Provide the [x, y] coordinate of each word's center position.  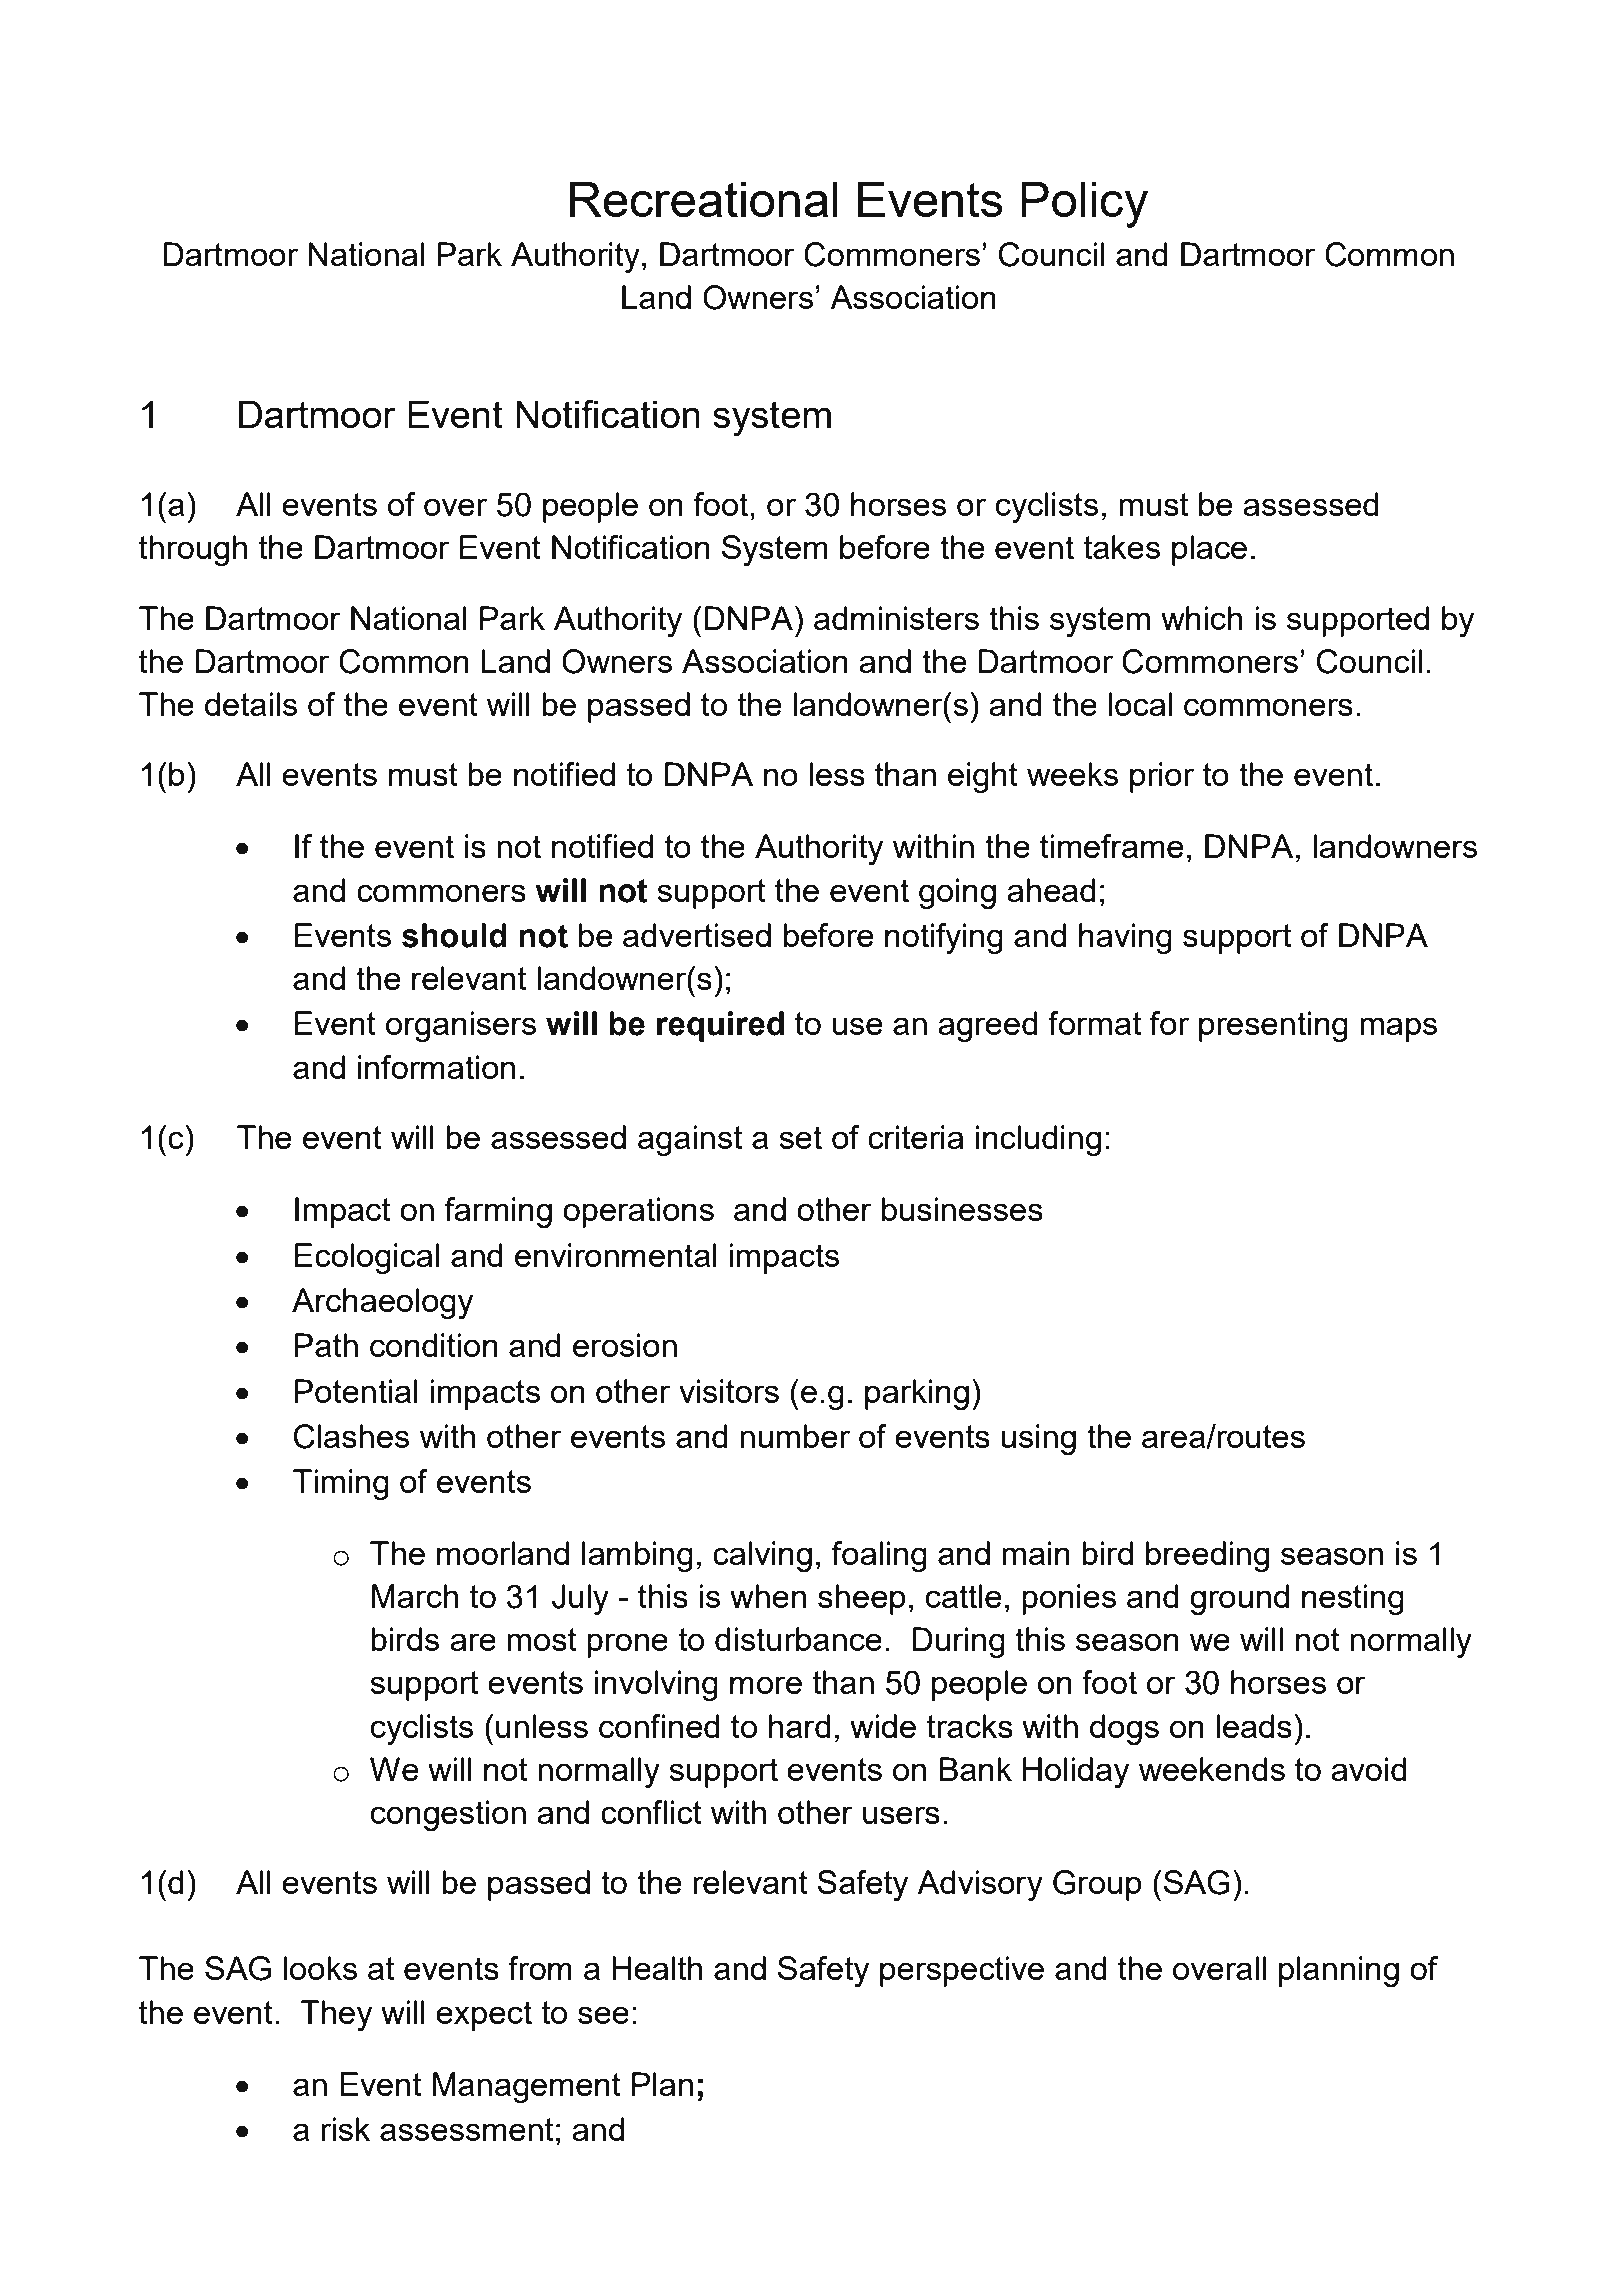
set [800, 1137]
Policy [1084, 205]
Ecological [366, 1258]
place [1209, 550]
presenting [1273, 1026]
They [336, 2015]
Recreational [704, 199]
